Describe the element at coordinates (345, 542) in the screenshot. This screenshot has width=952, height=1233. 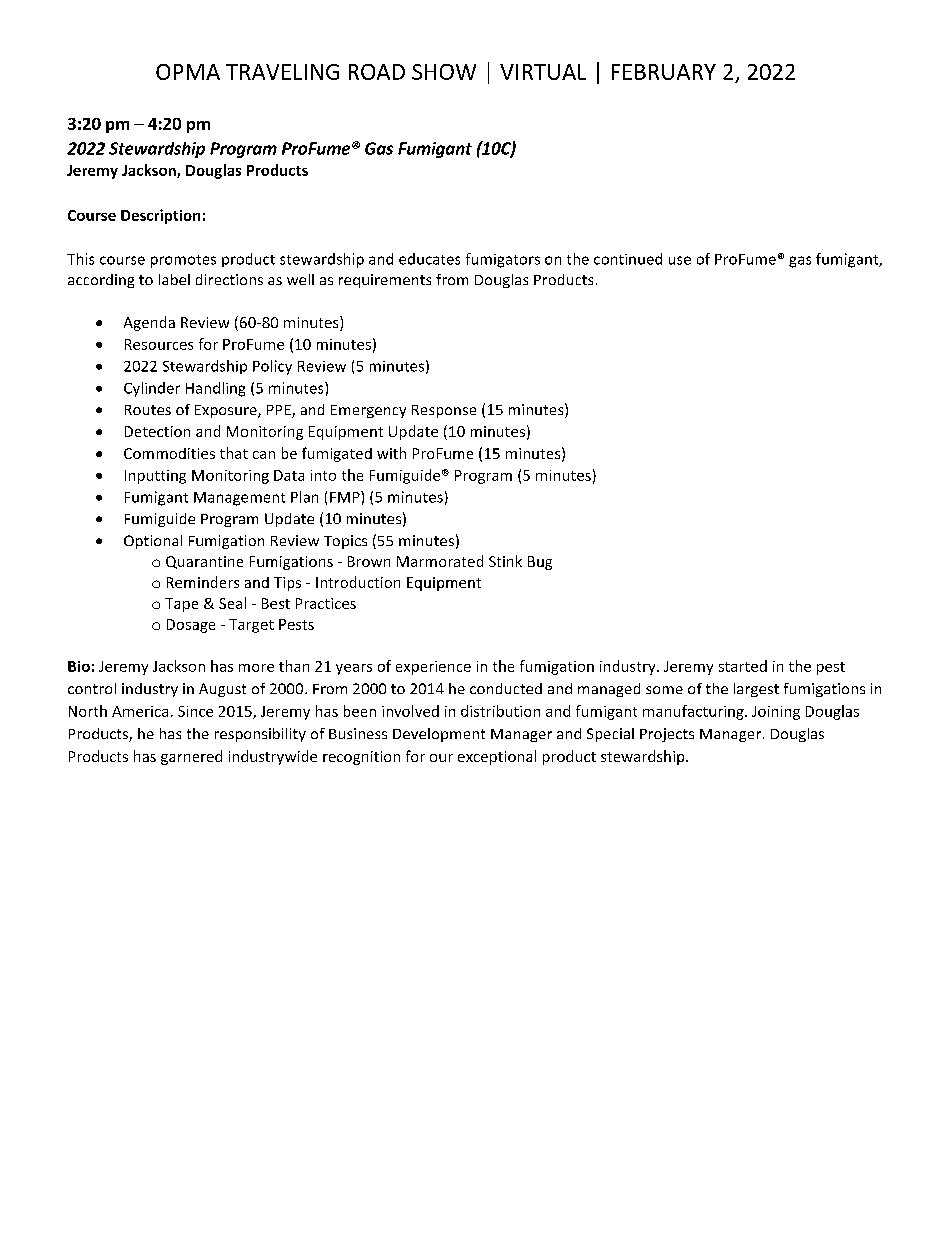
I see `Topics` at that location.
